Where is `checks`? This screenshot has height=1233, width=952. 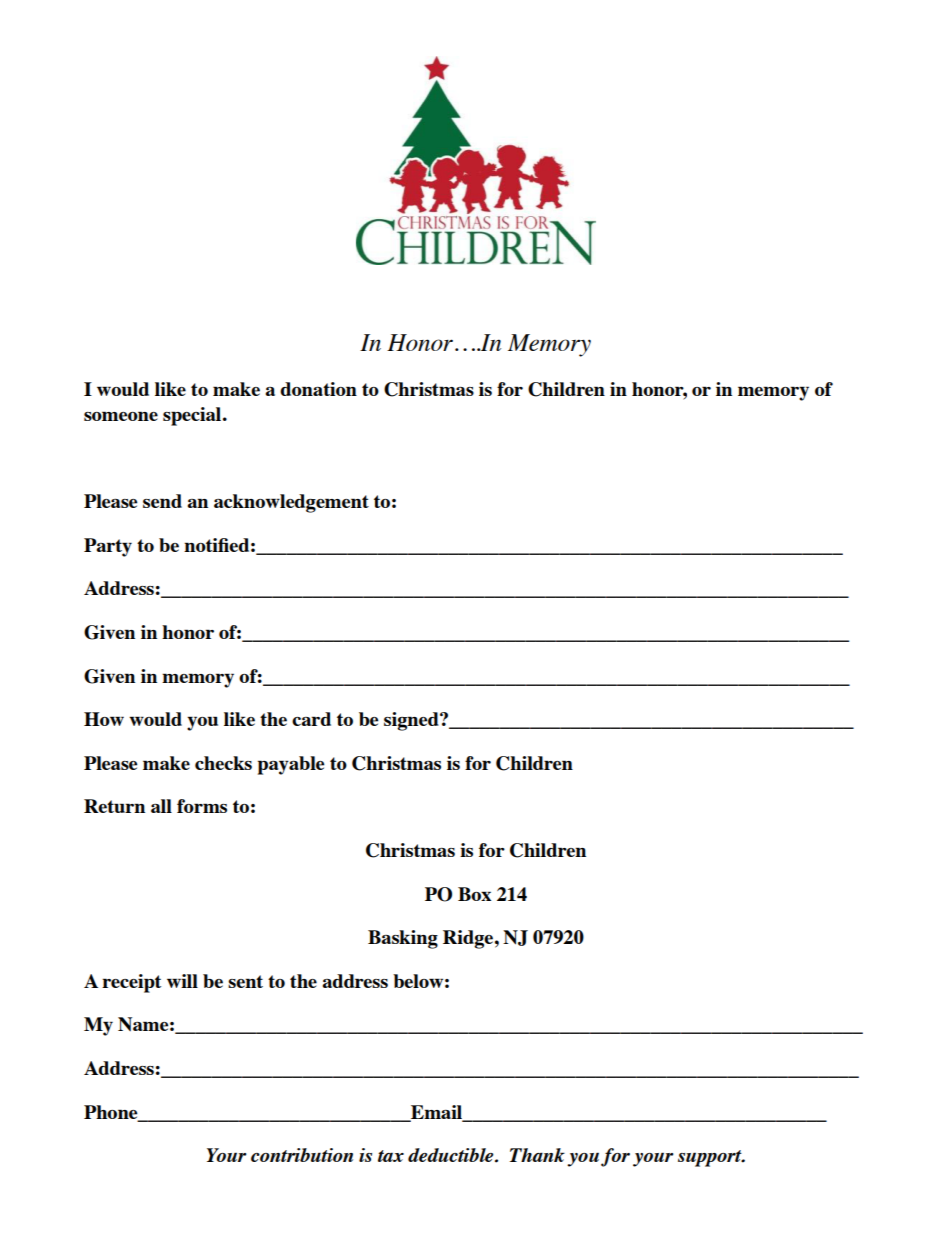 checks is located at coordinates (223, 763).
